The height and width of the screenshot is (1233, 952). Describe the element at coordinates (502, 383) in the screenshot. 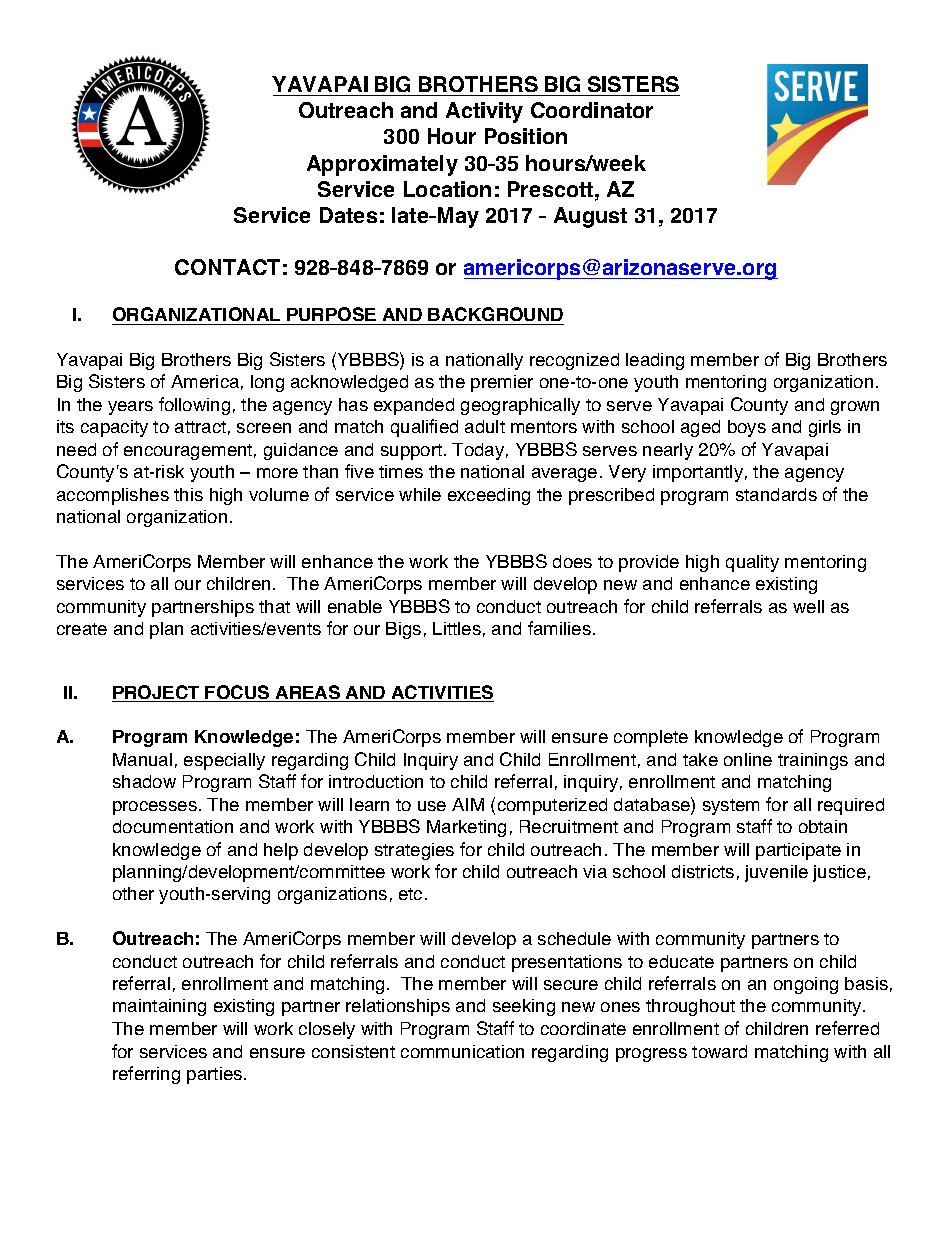

I see `premier` at that location.
